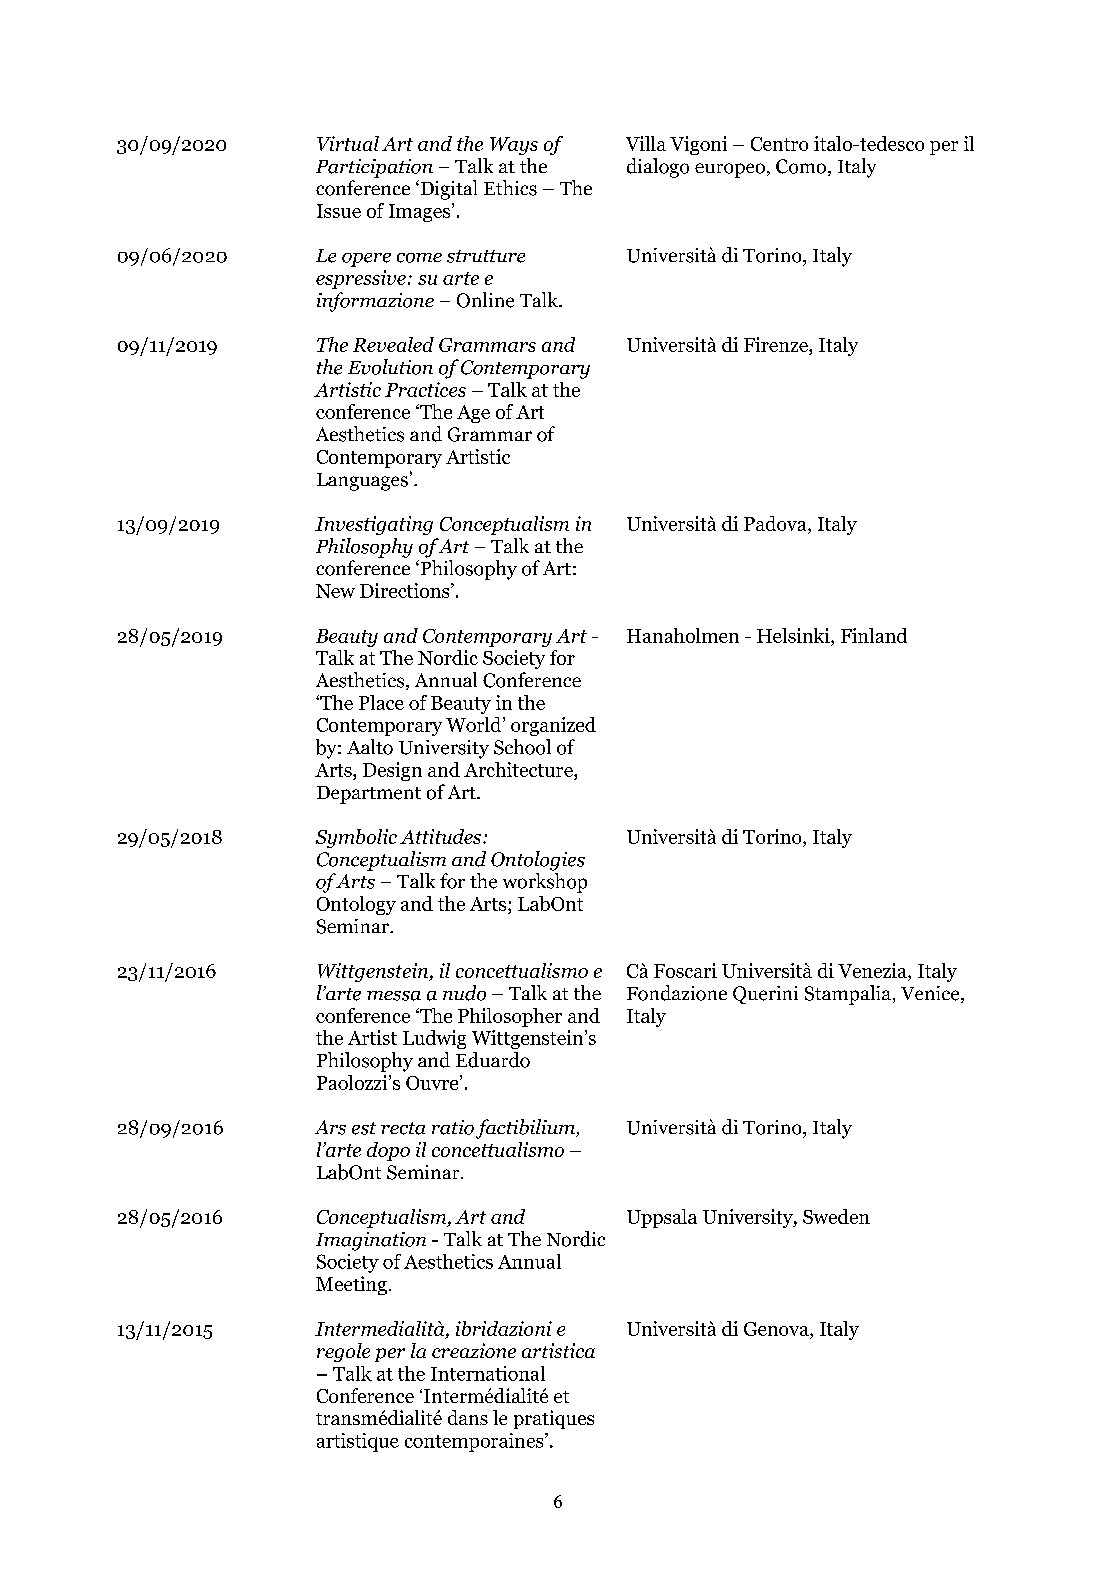 The height and width of the page is (1578, 1115). I want to click on Design, so click(392, 771).
